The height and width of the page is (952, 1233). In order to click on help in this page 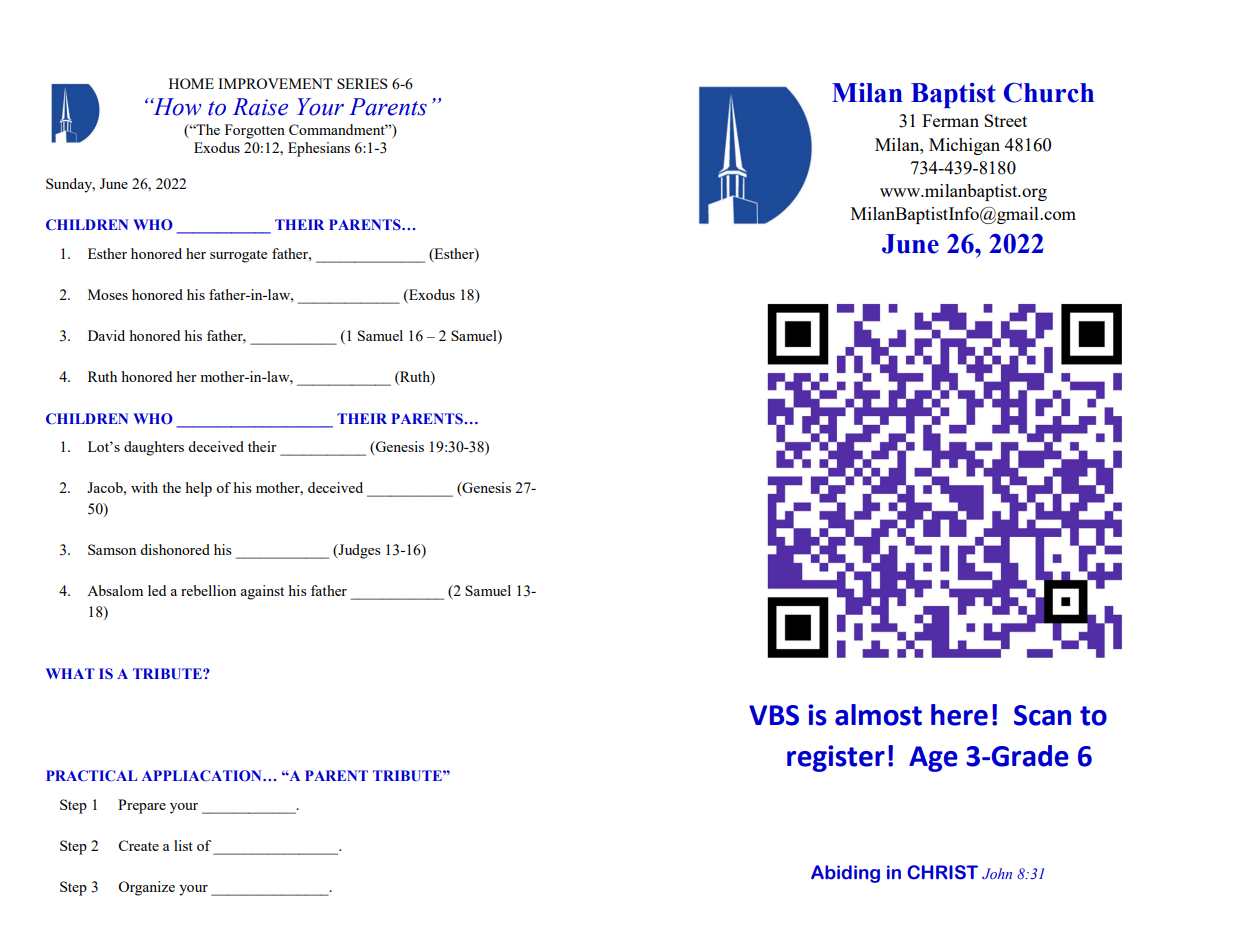, I will do `click(199, 489)`.
